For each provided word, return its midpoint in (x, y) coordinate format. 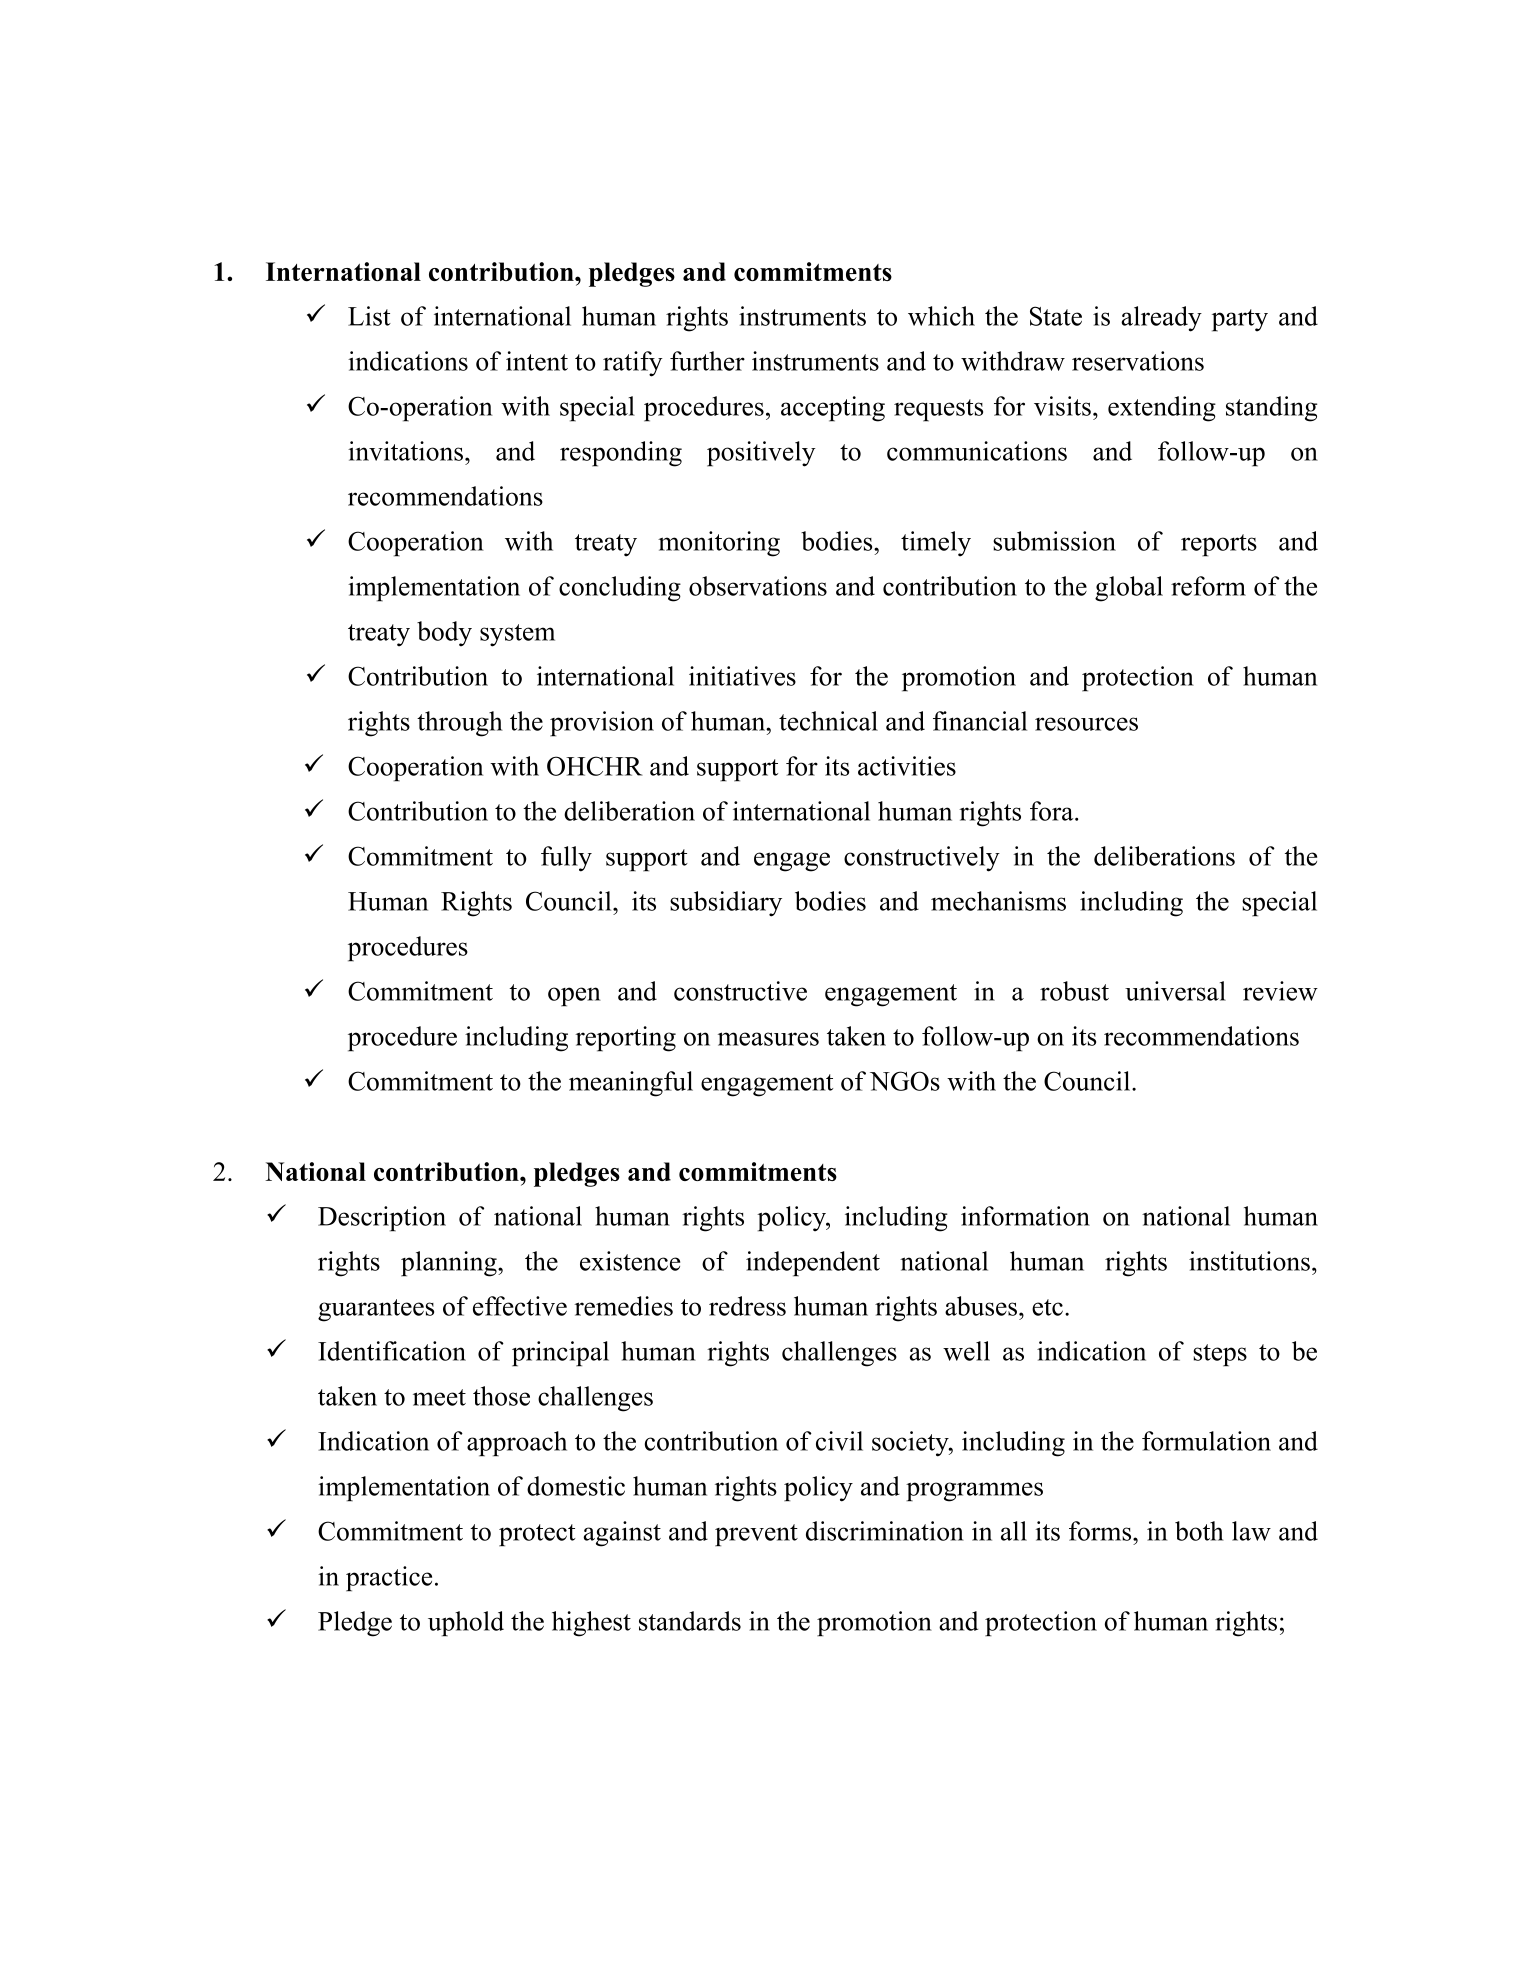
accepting (833, 409)
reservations (1138, 361)
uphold (466, 1623)
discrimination (885, 1531)
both (1199, 1531)
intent (537, 361)
